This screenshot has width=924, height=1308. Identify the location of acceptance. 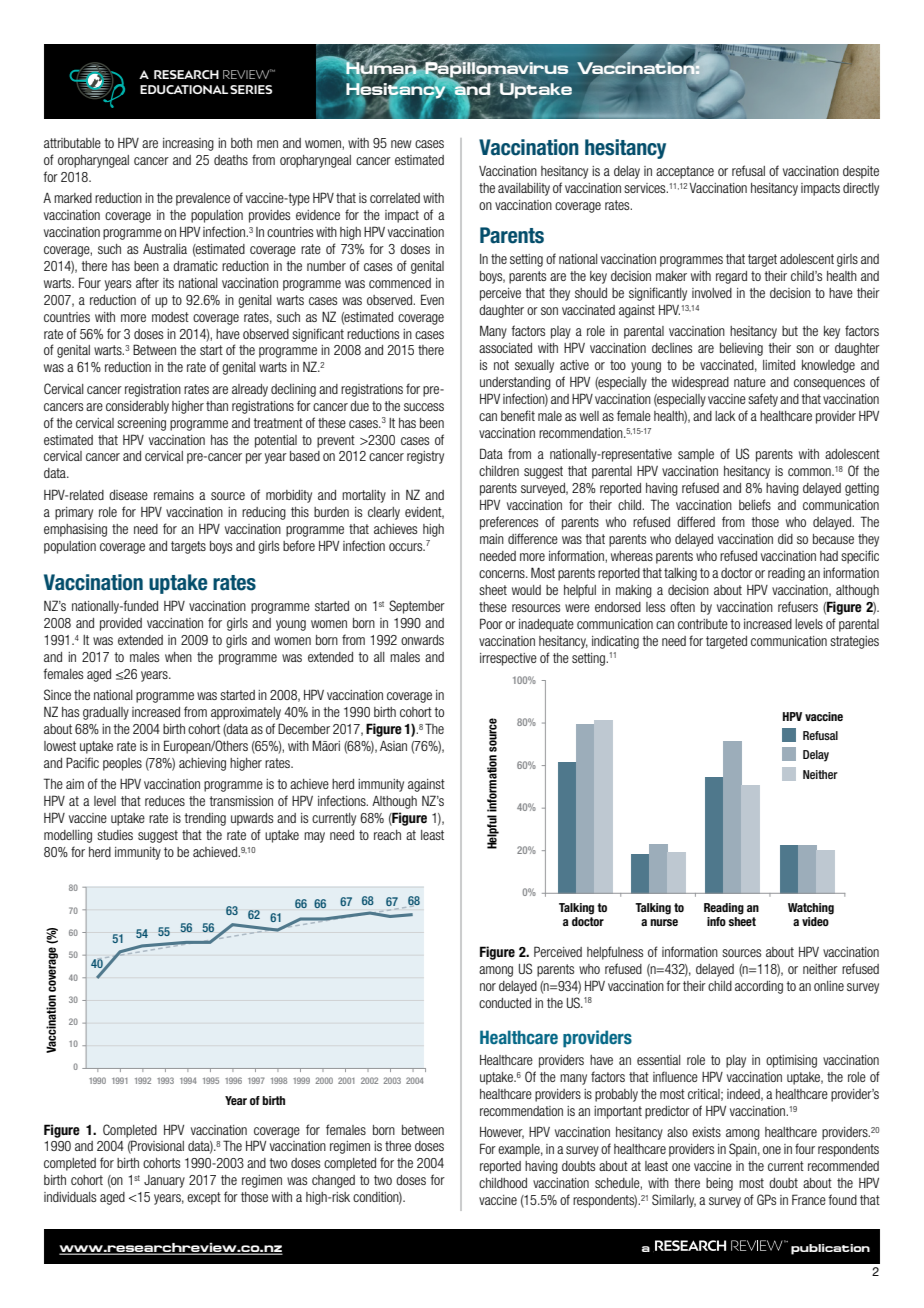
(685, 172).
